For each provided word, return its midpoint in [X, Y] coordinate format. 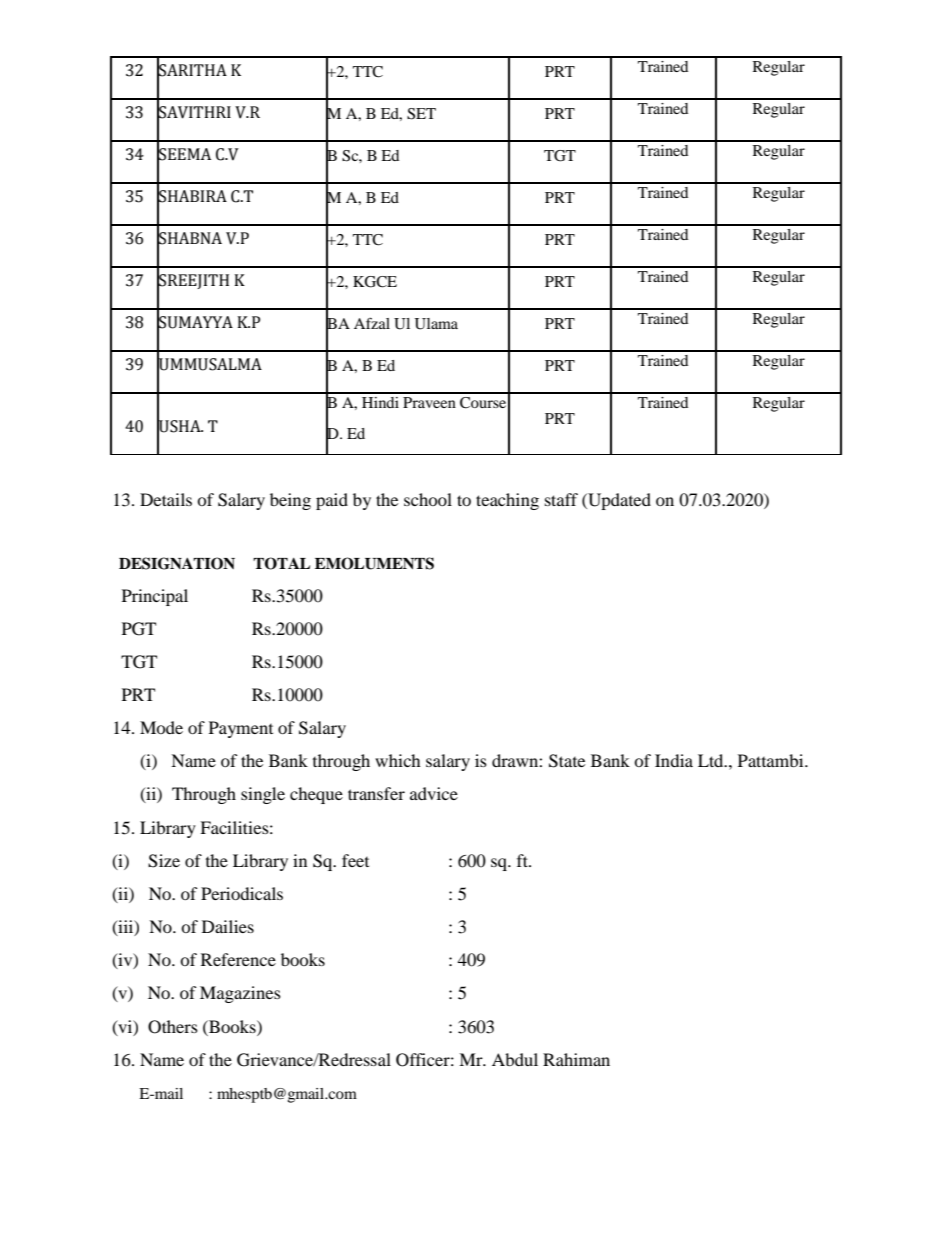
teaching [507, 501]
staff [561, 499]
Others [173, 1027]
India [674, 760]
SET [421, 114]
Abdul [515, 1059]
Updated [618, 501]
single [263, 795]
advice [434, 793]
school [428, 499]
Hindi [380, 402]
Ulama [436, 324]
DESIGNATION [177, 563]
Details [166, 499]
